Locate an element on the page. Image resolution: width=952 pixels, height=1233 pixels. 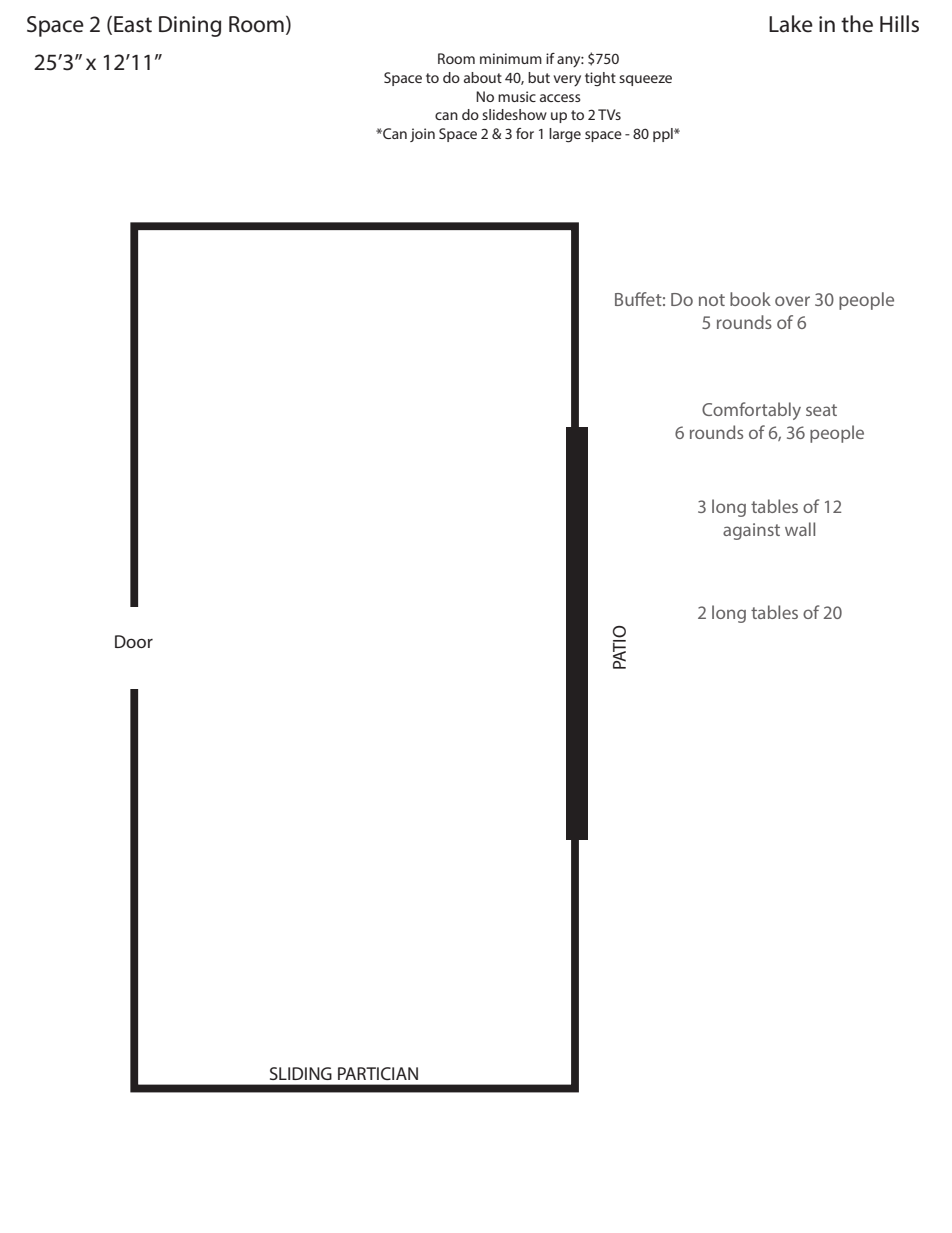
minimum is located at coordinates (511, 58).
